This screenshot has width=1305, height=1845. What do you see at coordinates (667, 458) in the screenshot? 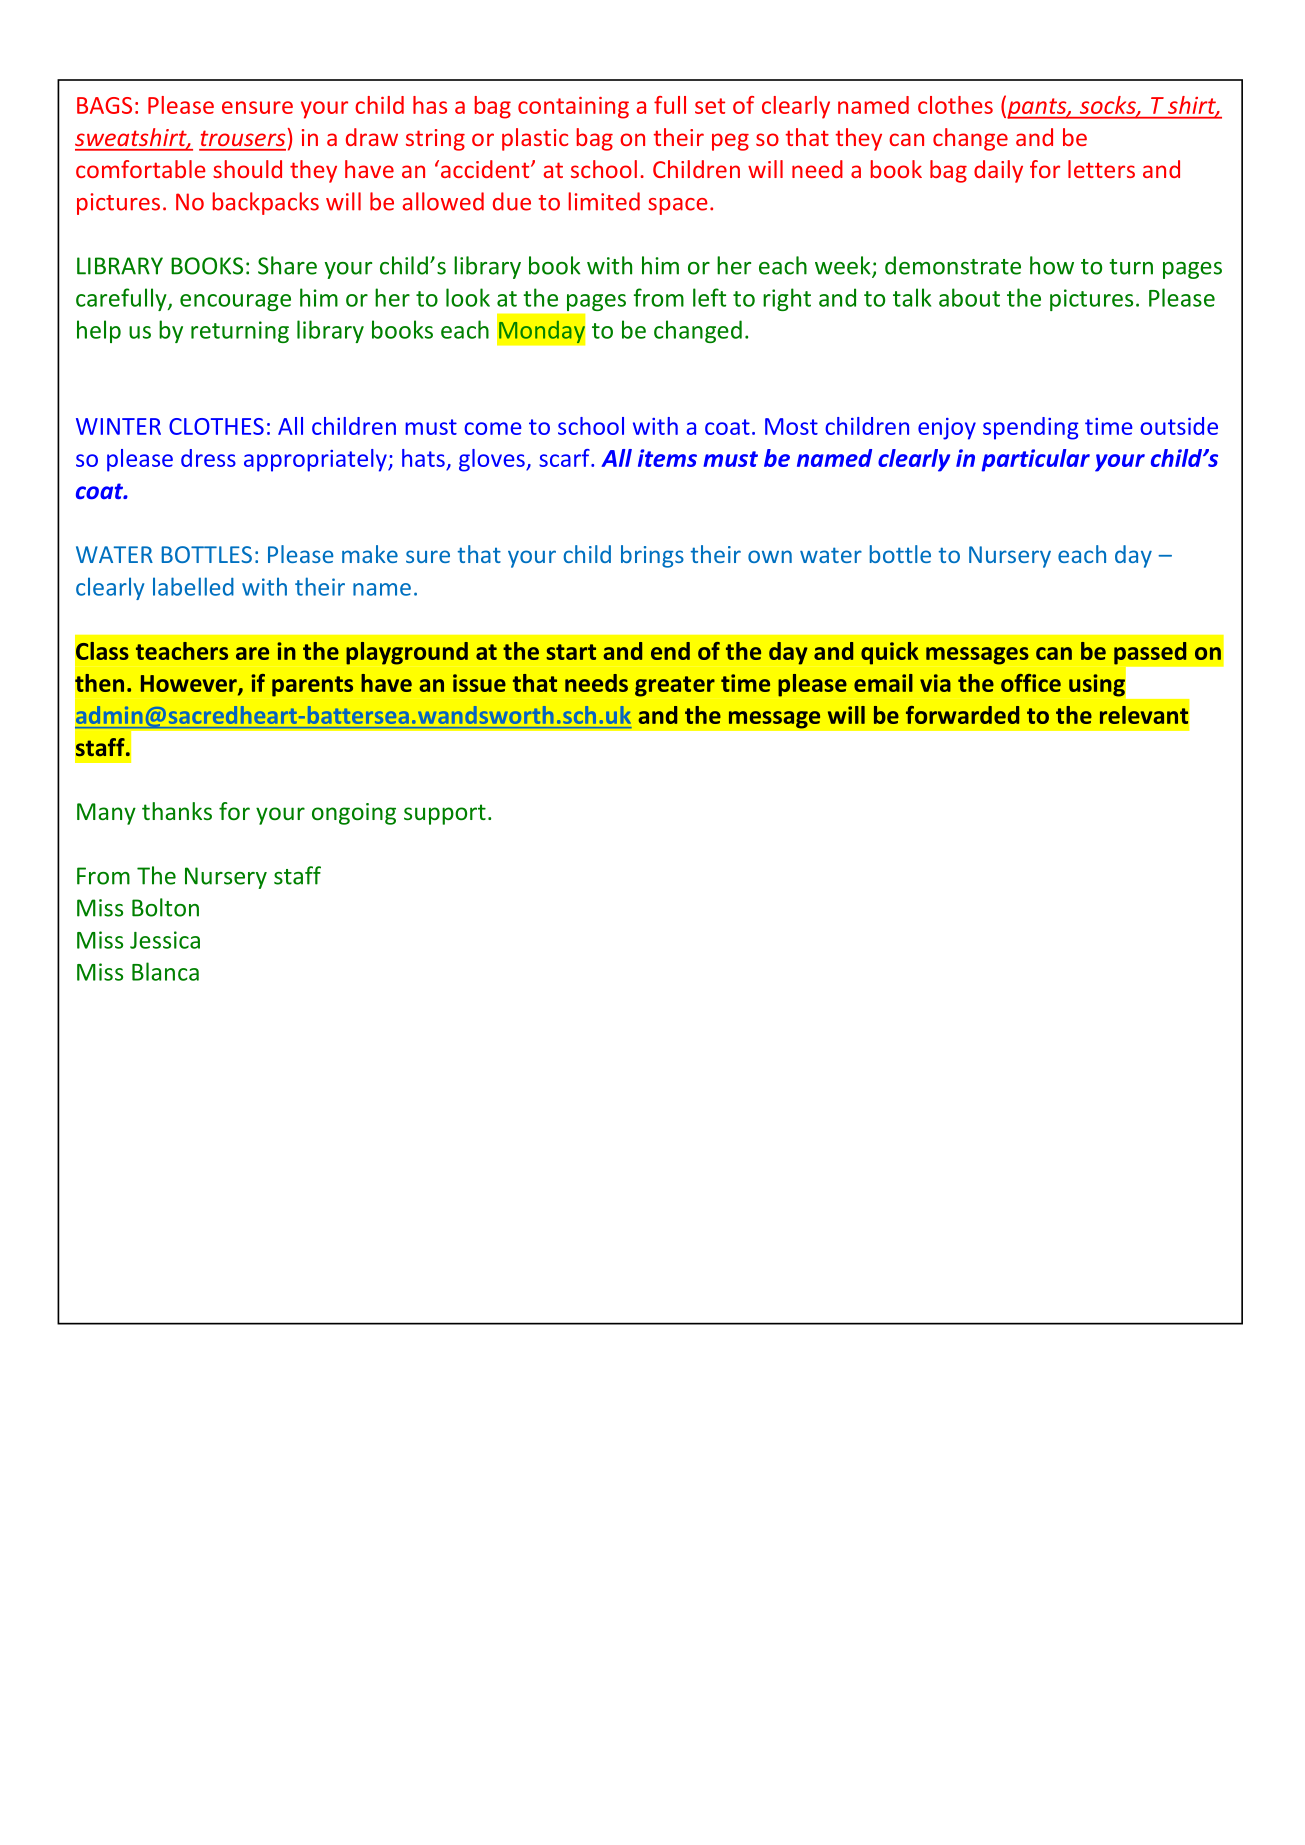
I see `items` at bounding box center [667, 458].
